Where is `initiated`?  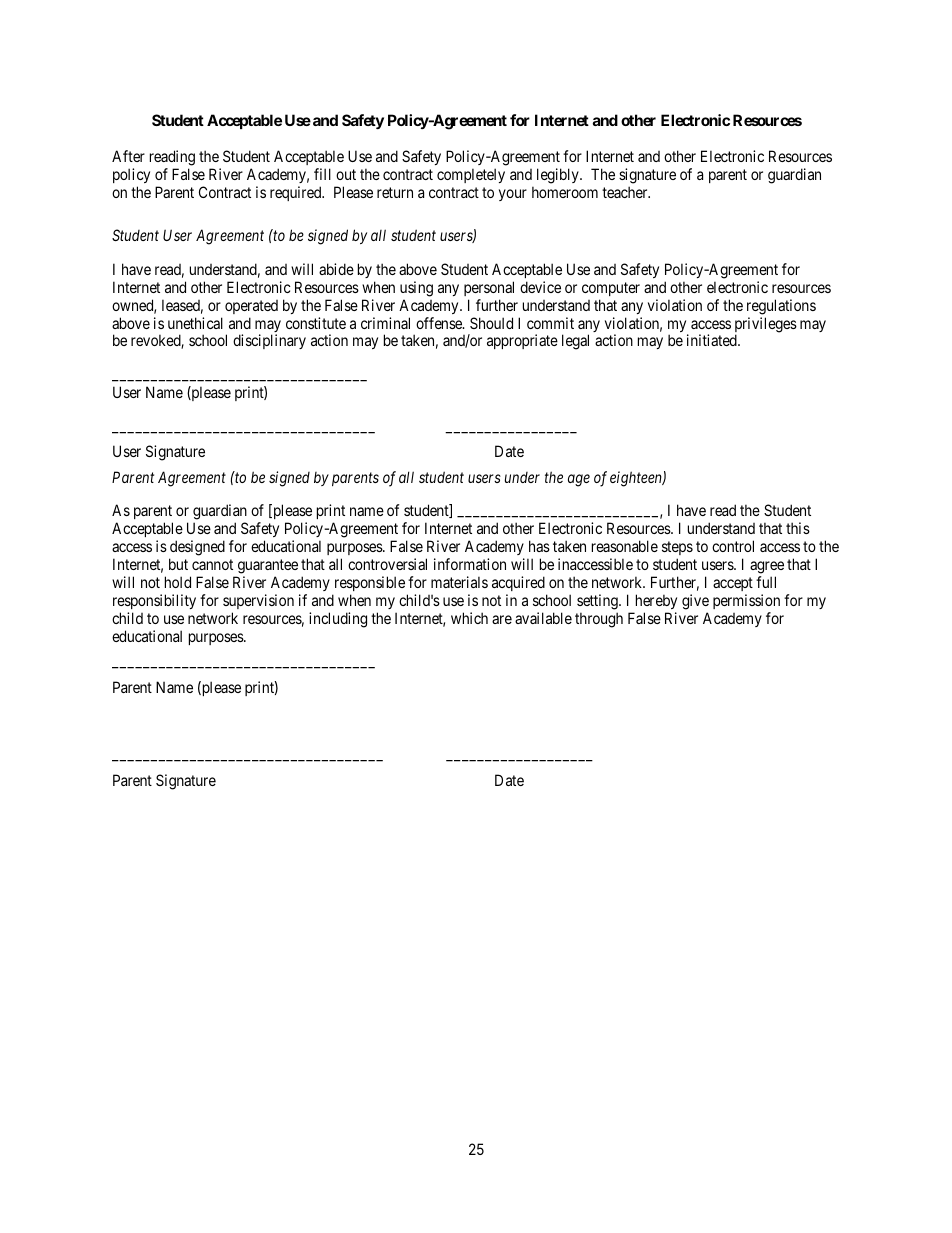 initiated is located at coordinates (713, 340).
